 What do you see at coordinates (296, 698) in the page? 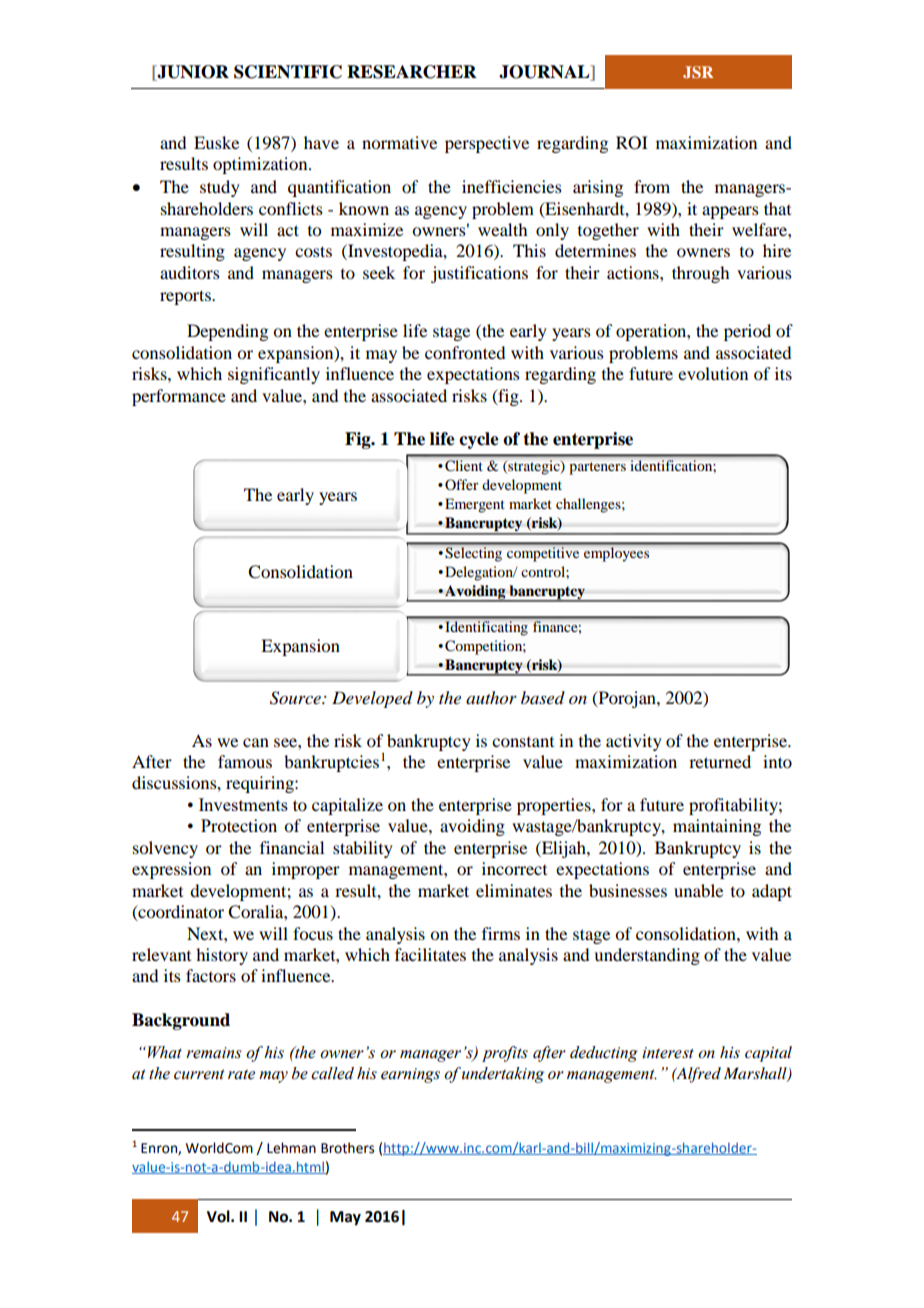
I see `Source` at bounding box center [296, 698].
